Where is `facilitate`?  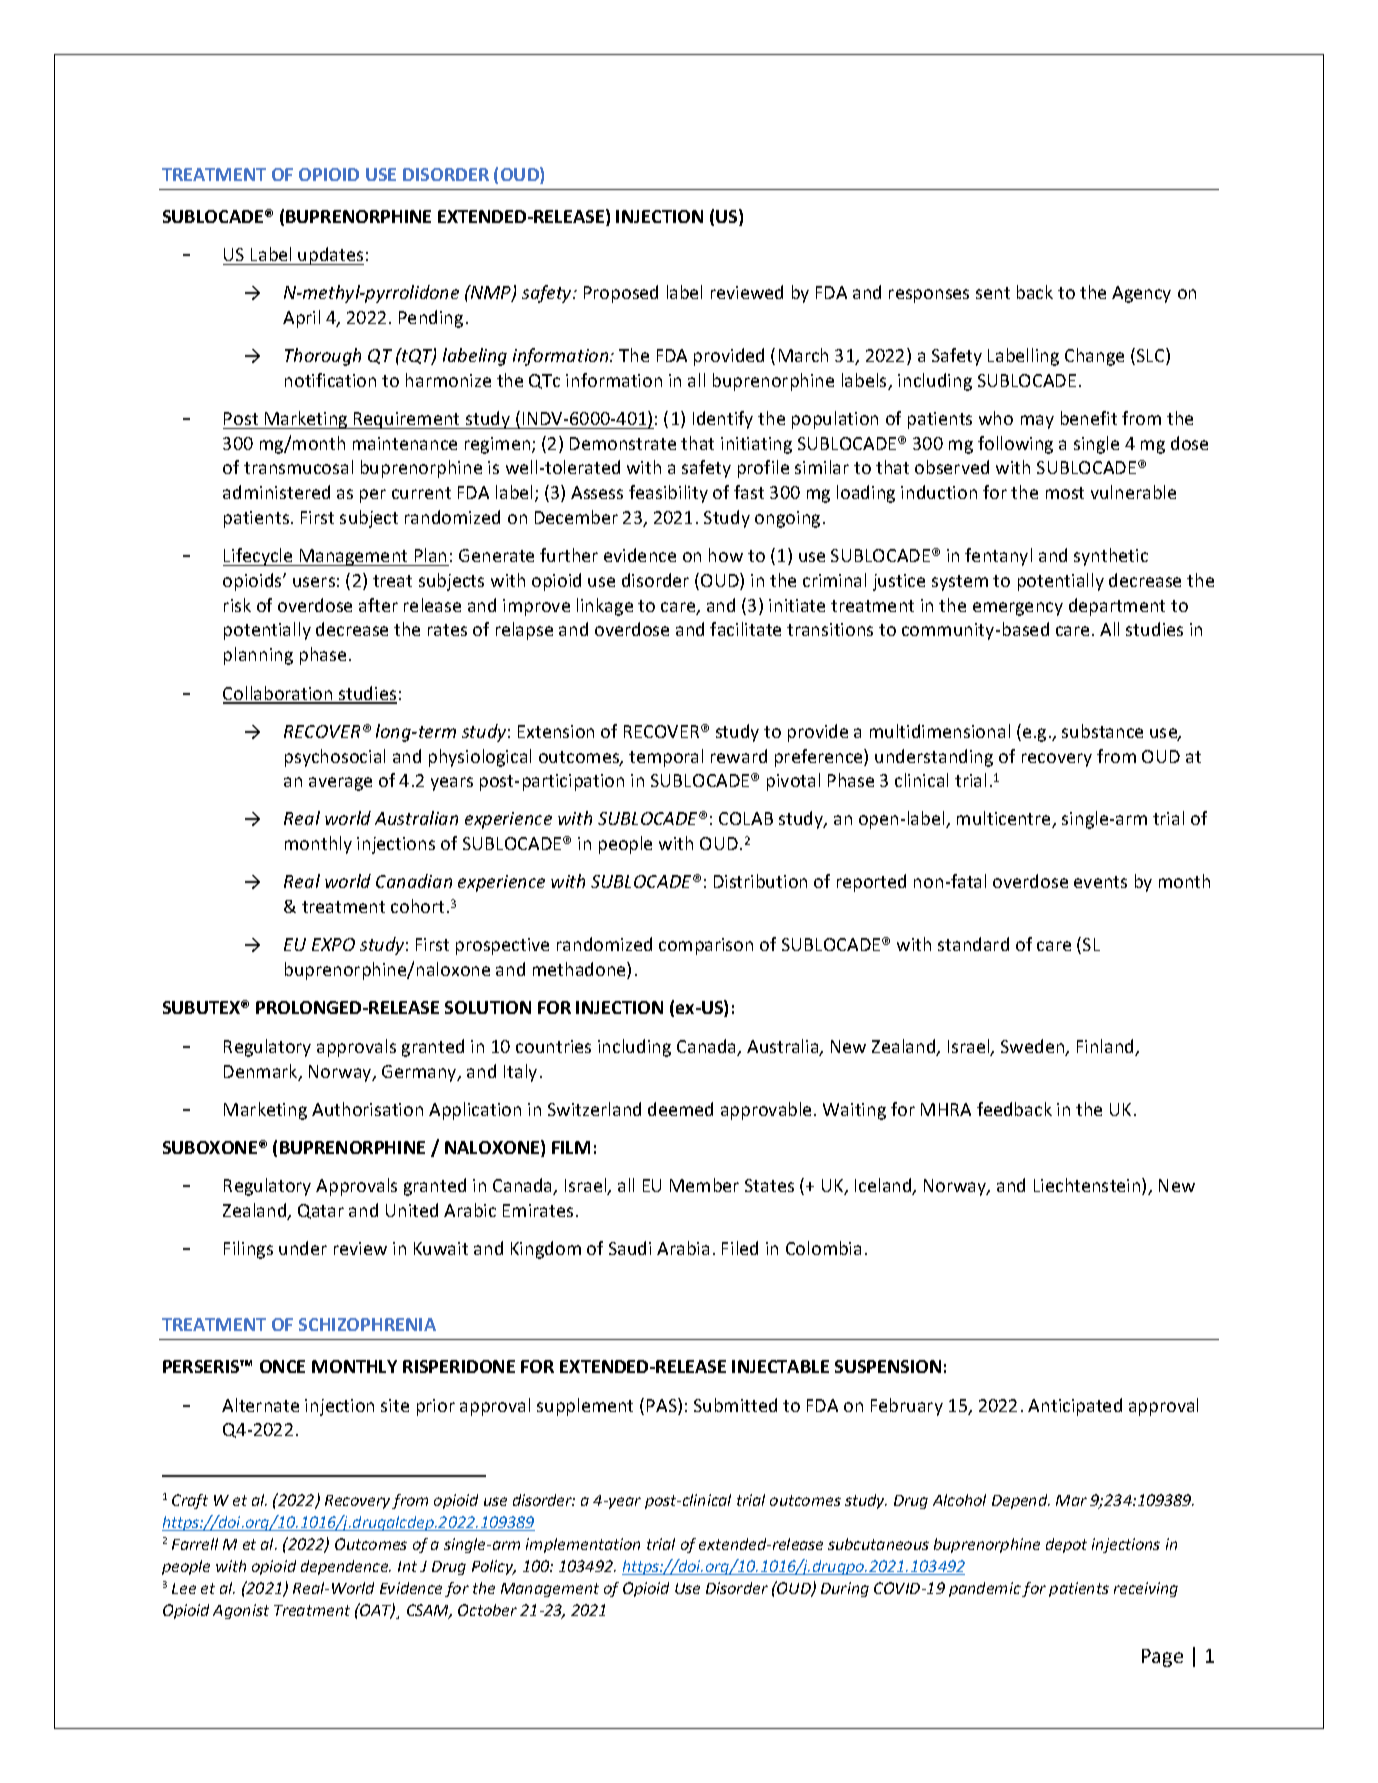
facilitate is located at coordinates (745, 629).
